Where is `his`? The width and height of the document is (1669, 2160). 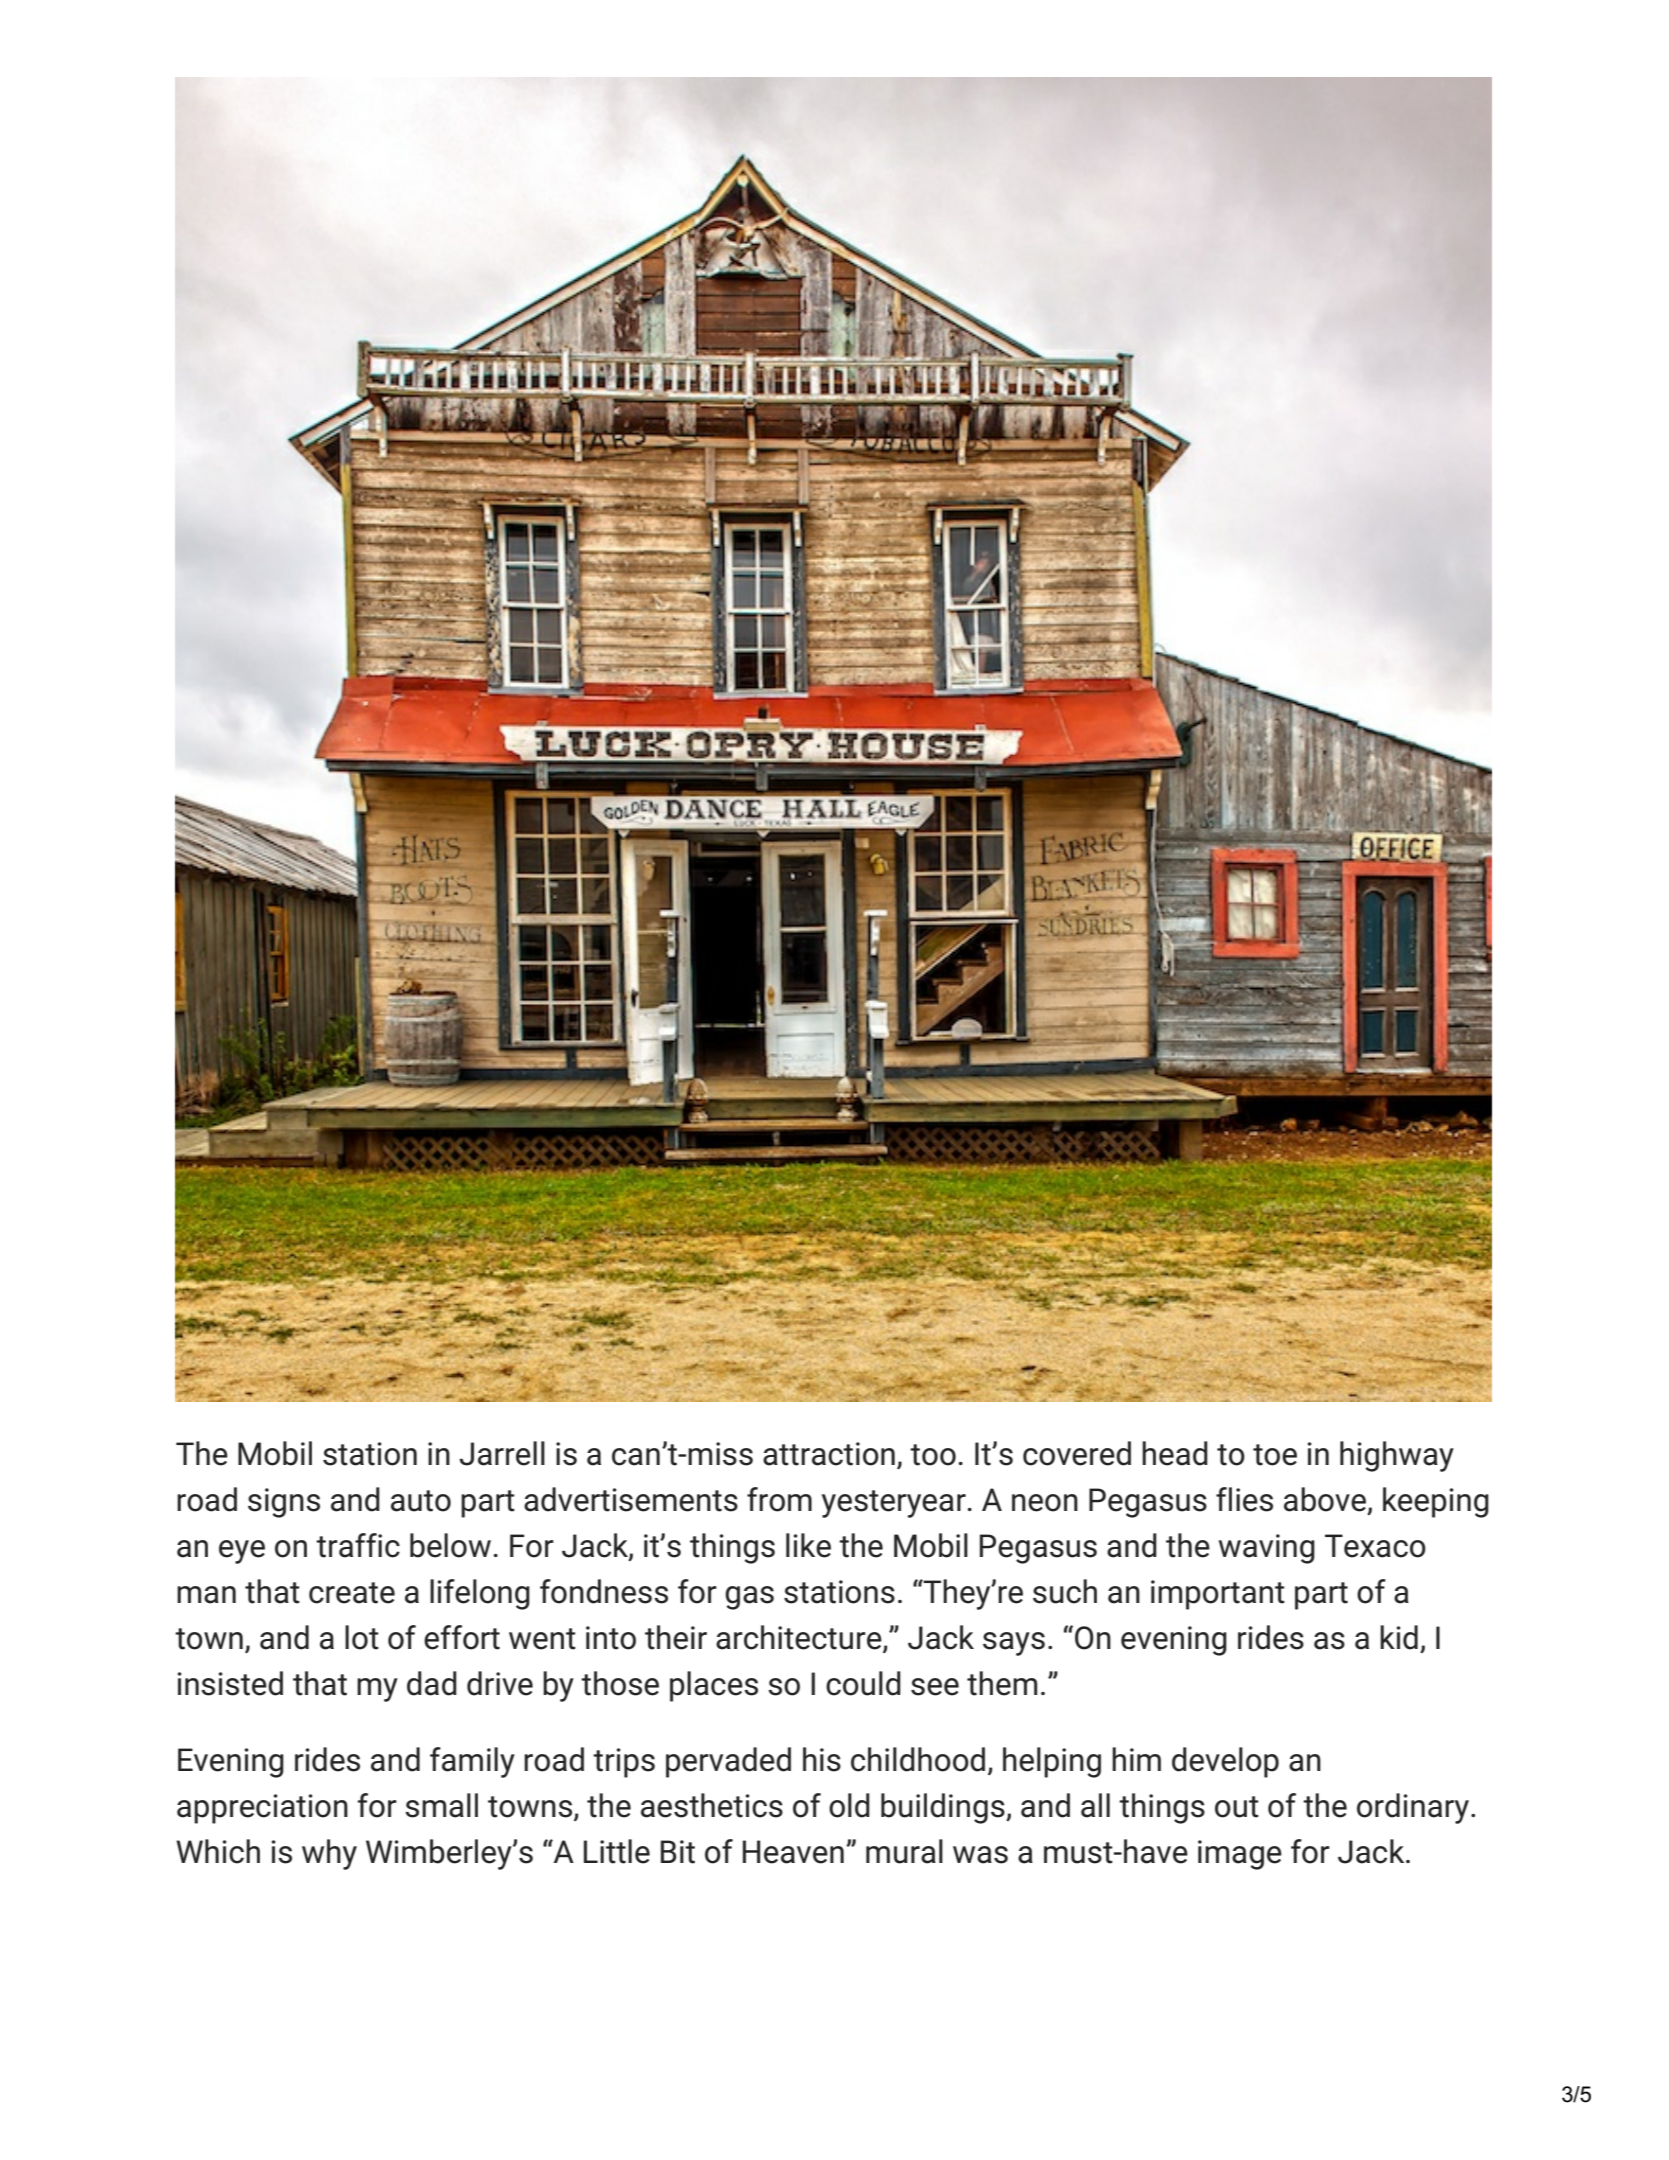
his is located at coordinates (822, 1759).
